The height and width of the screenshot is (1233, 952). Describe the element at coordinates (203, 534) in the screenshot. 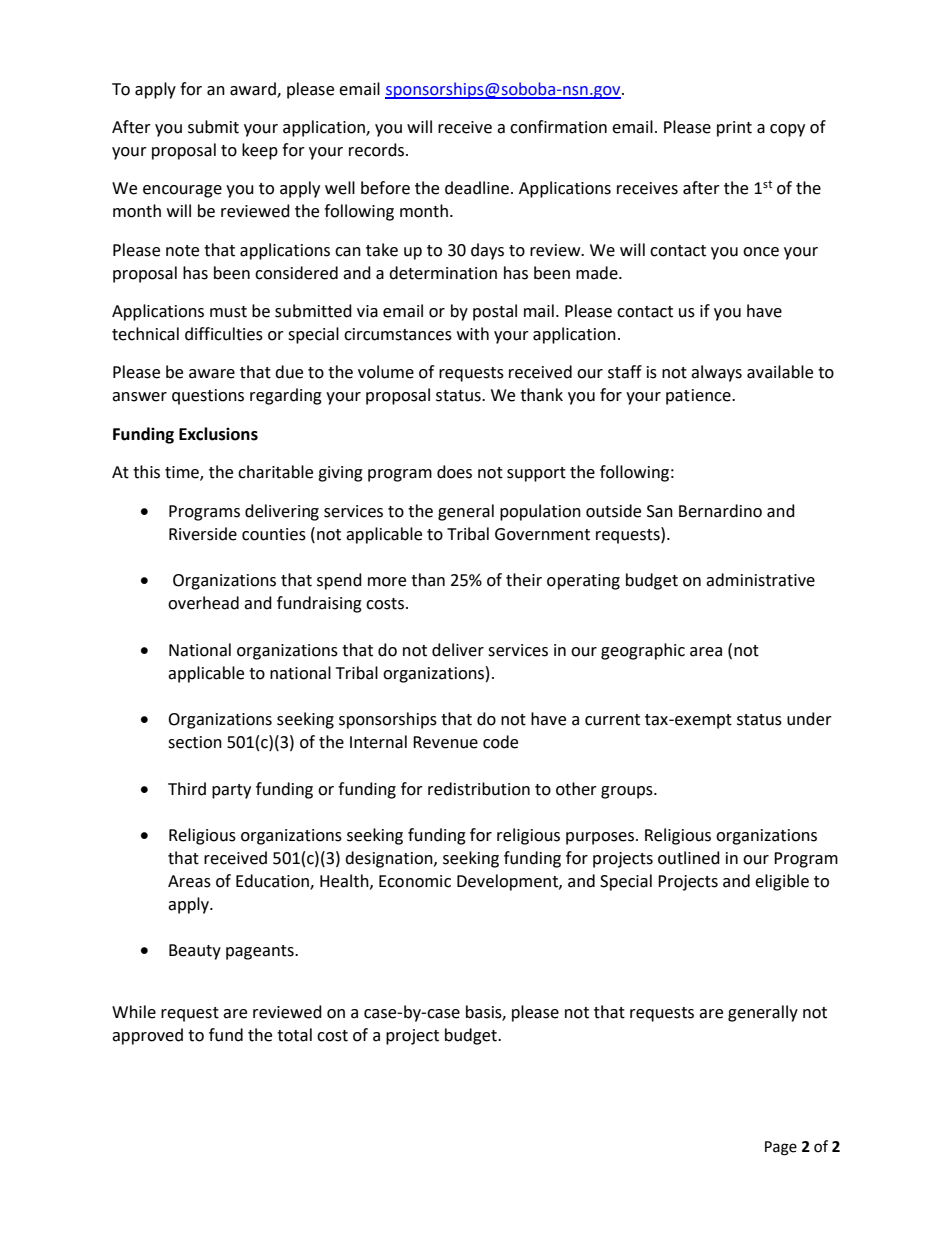

I see `Riverside` at that location.
